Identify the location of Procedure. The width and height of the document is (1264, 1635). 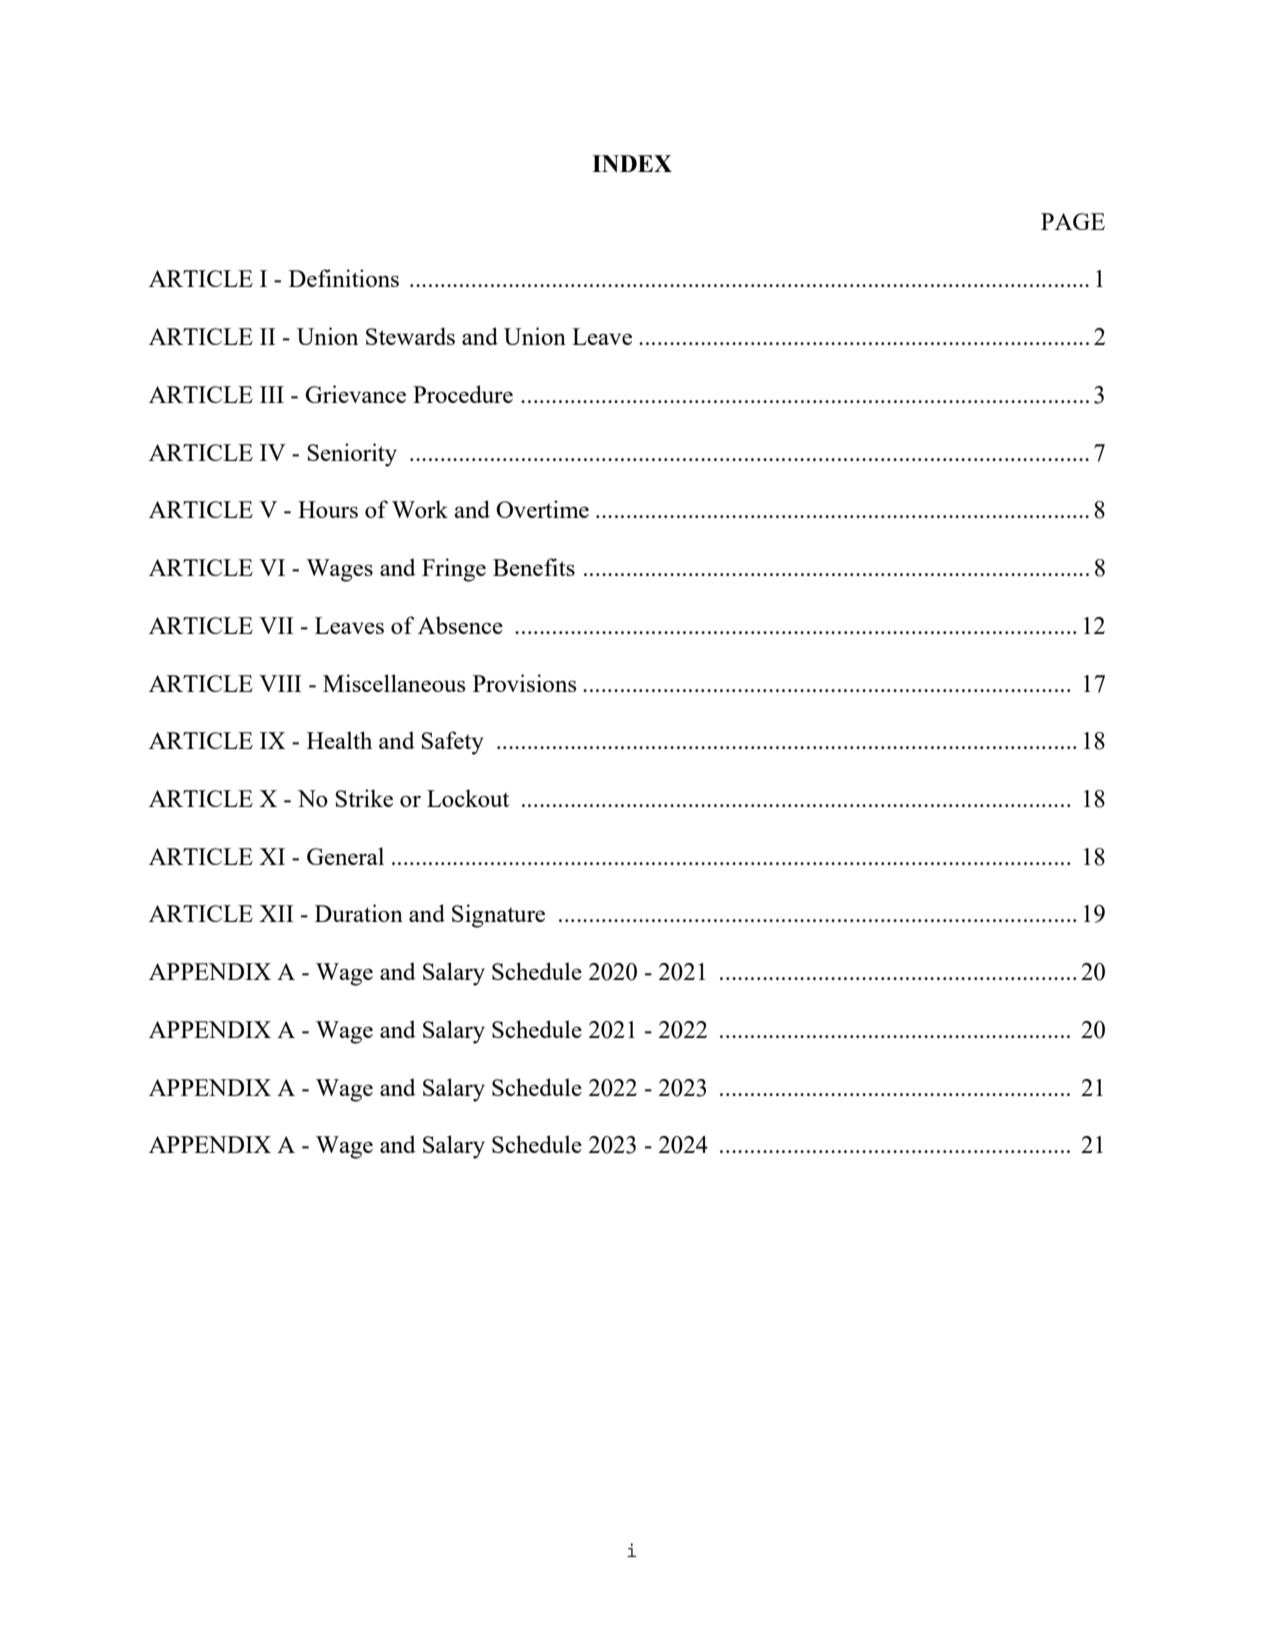
(463, 394).
